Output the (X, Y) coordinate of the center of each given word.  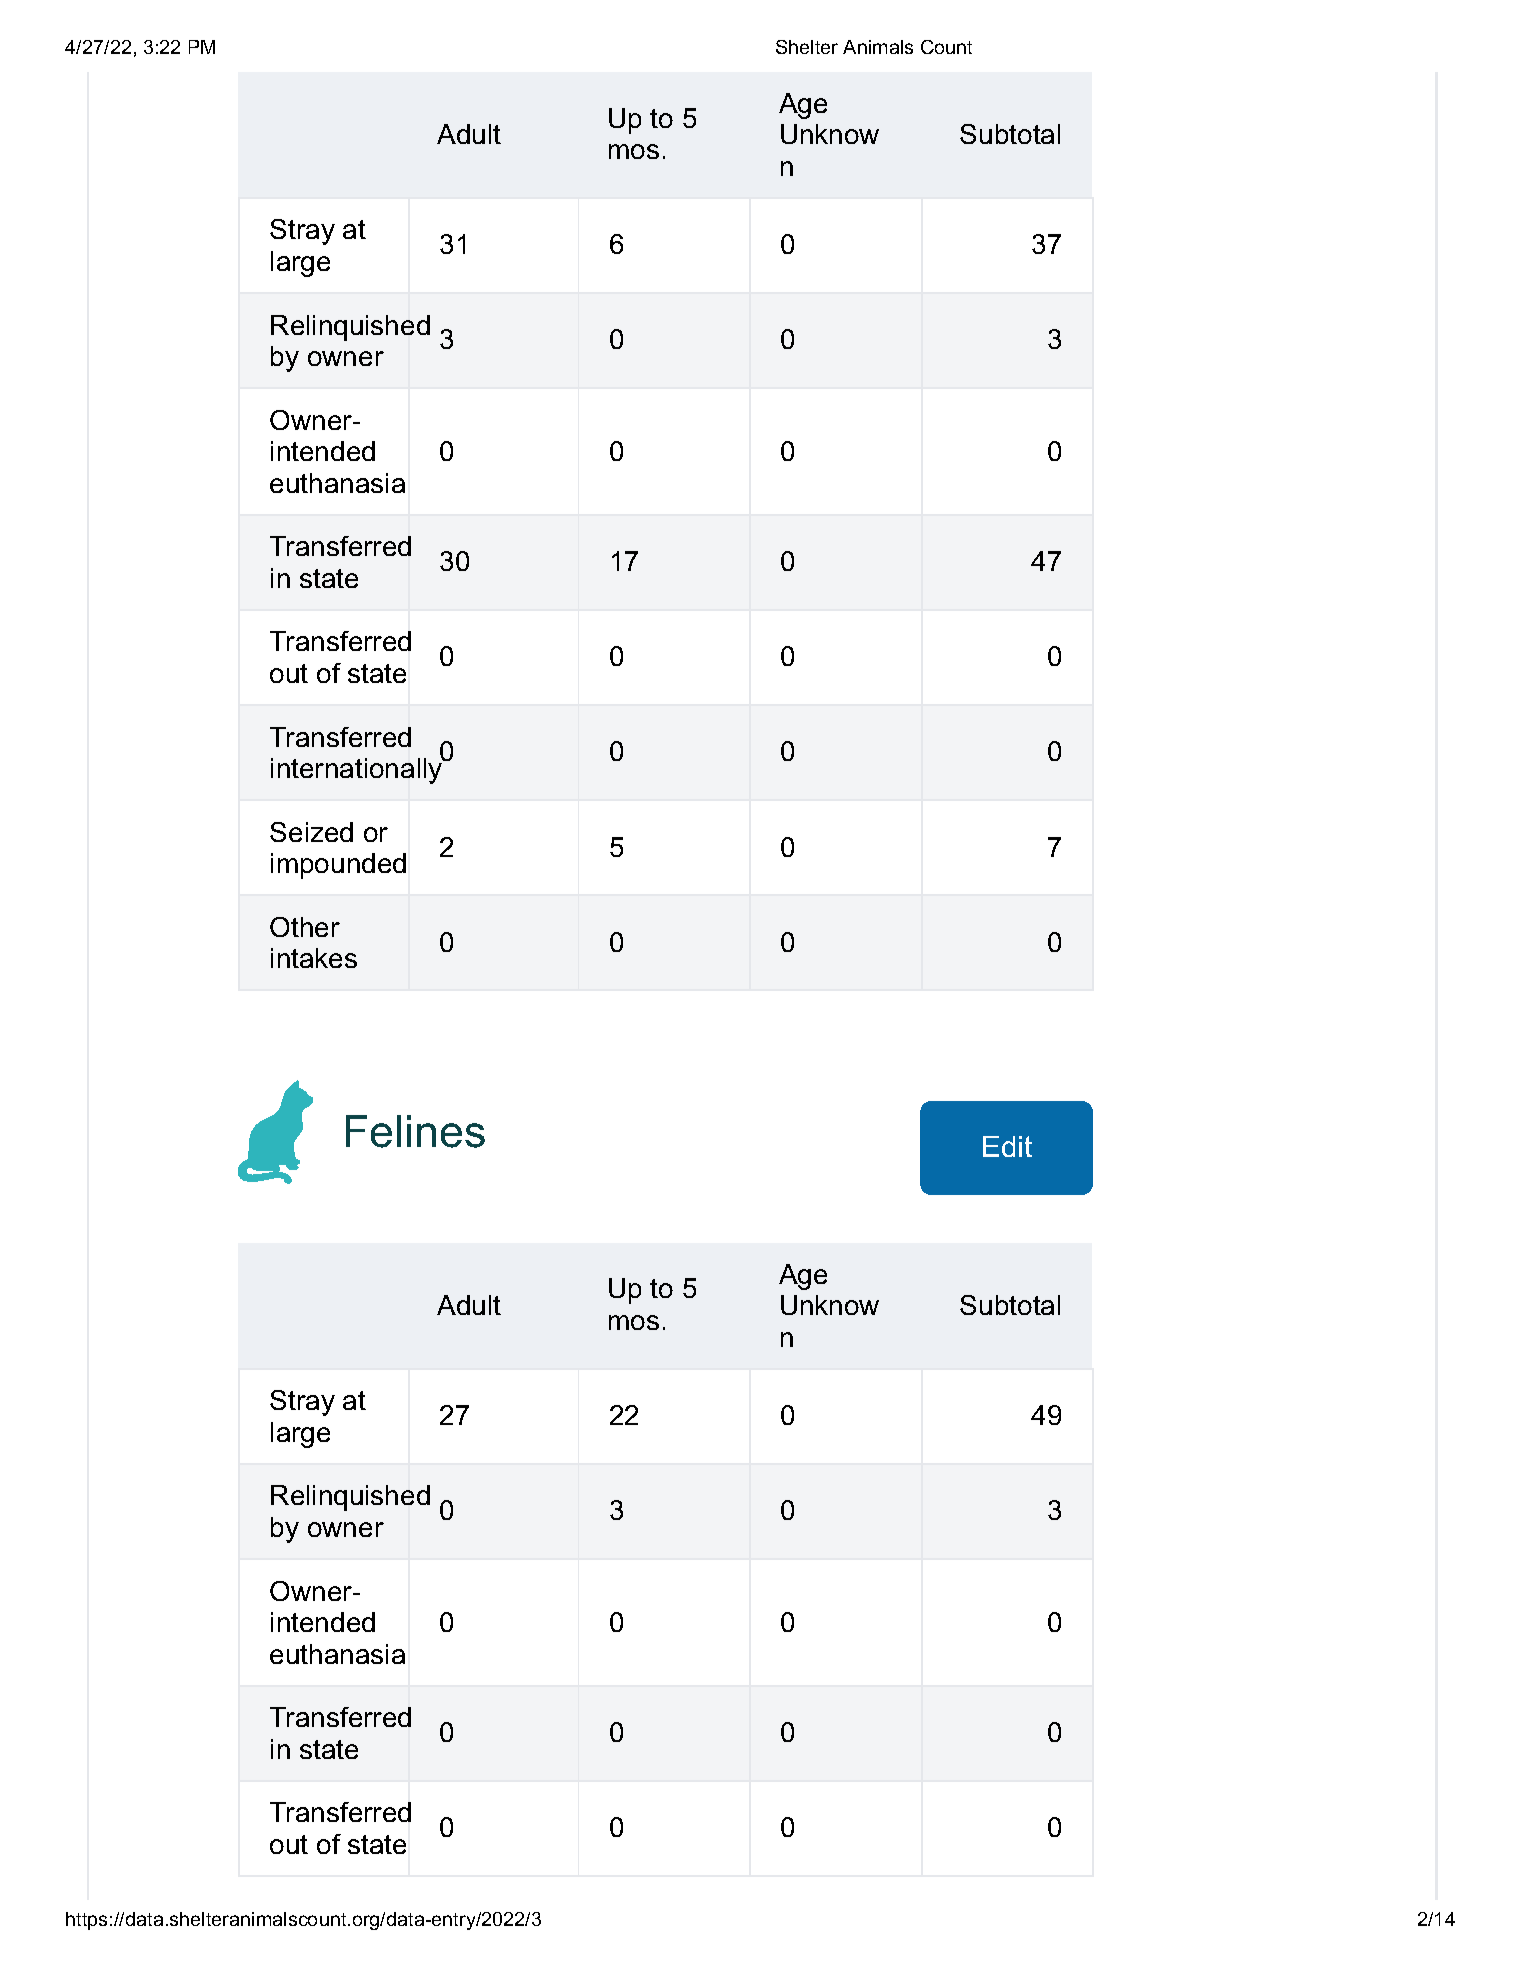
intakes (314, 958)
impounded (338, 866)
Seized (311, 832)
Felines (415, 1131)
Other (305, 927)
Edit (1007, 1146)
